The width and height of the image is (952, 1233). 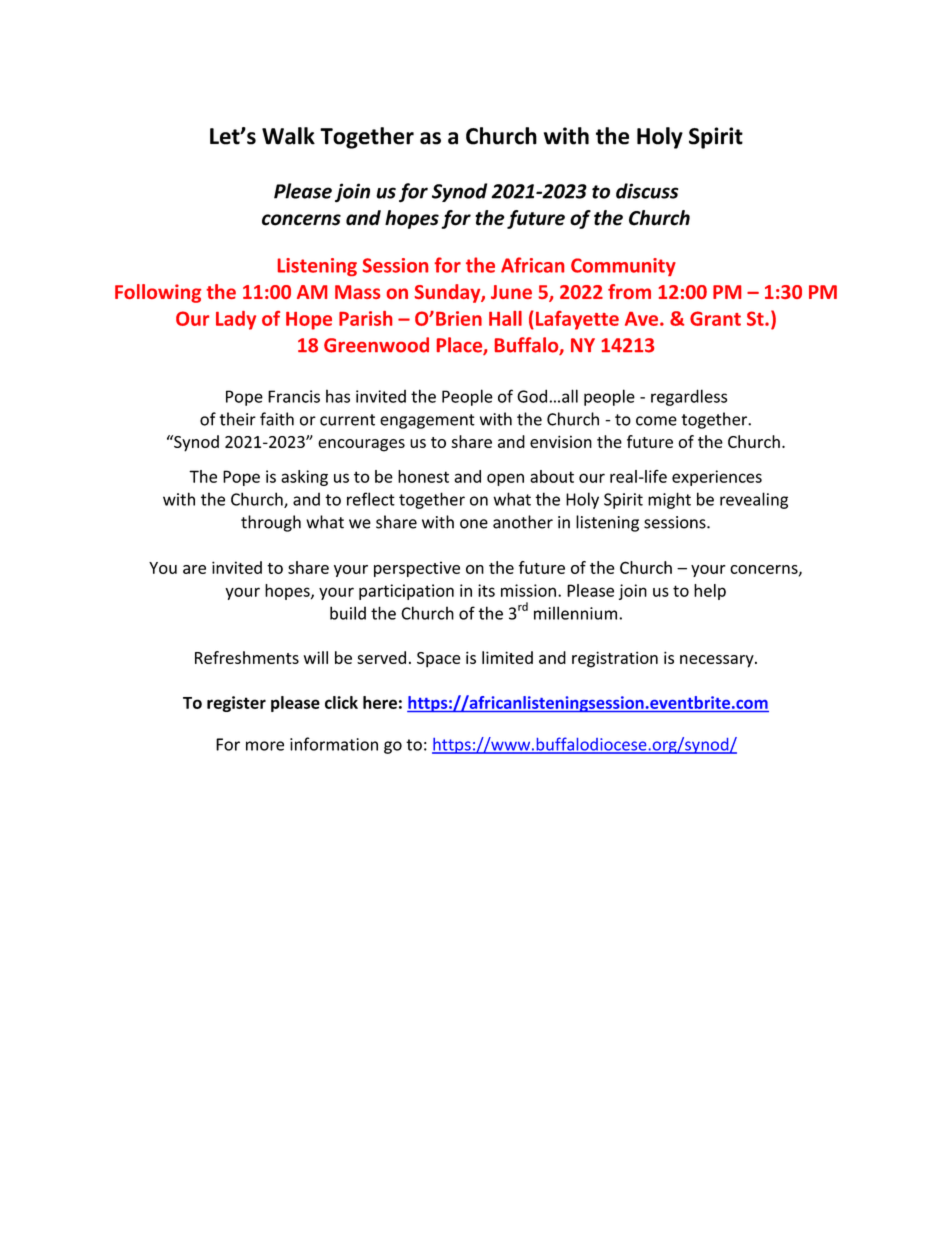 What do you see at coordinates (715, 318) in the image?
I see `Grant` at bounding box center [715, 318].
